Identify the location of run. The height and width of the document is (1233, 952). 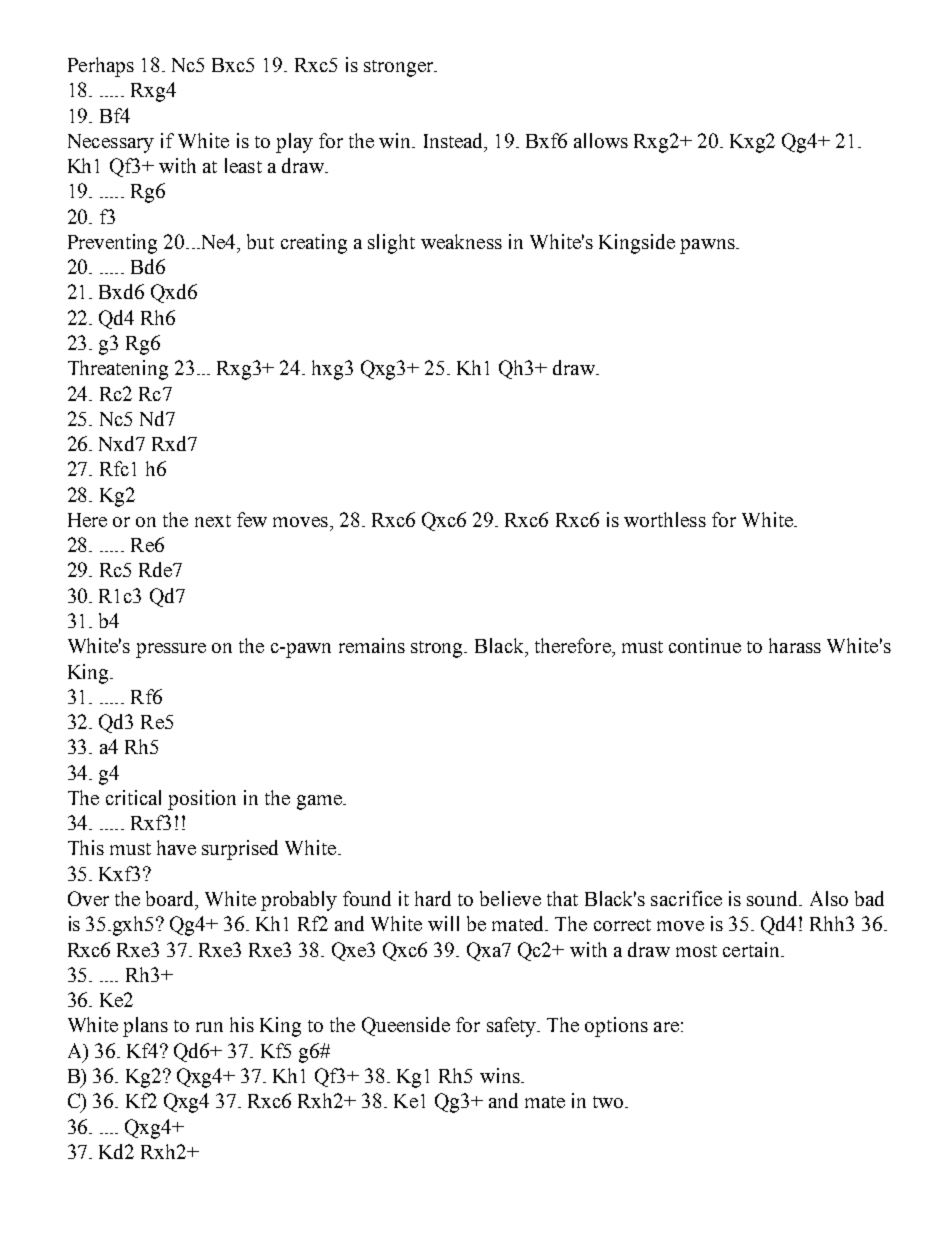
(209, 1027).
